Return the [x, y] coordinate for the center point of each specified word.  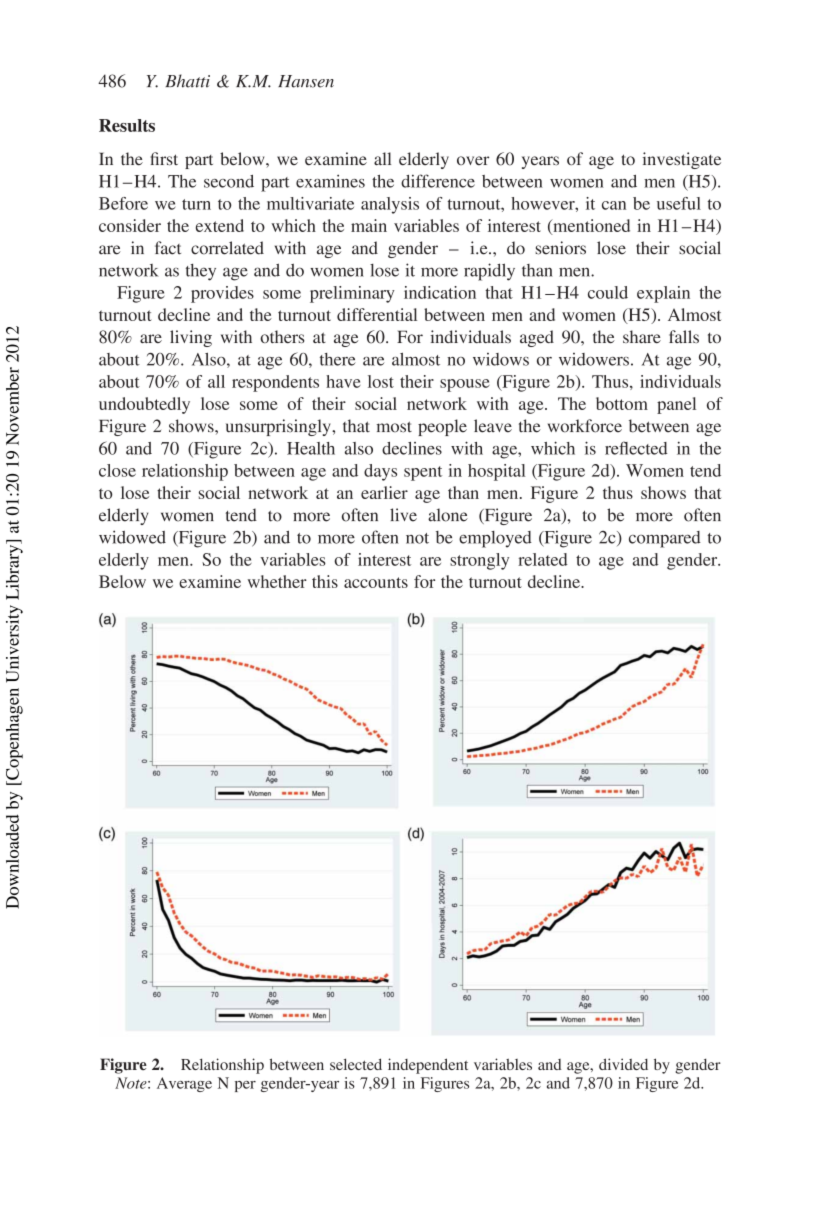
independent [428, 1066]
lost [381, 381]
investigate [682, 160]
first [164, 159]
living [191, 338]
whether [277, 581]
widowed [132, 537]
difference [438, 181]
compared [665, 539]
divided [623, 1064]
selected [356, 1064]
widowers [594, 359]
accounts [376, 582]
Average [184, 1084]
